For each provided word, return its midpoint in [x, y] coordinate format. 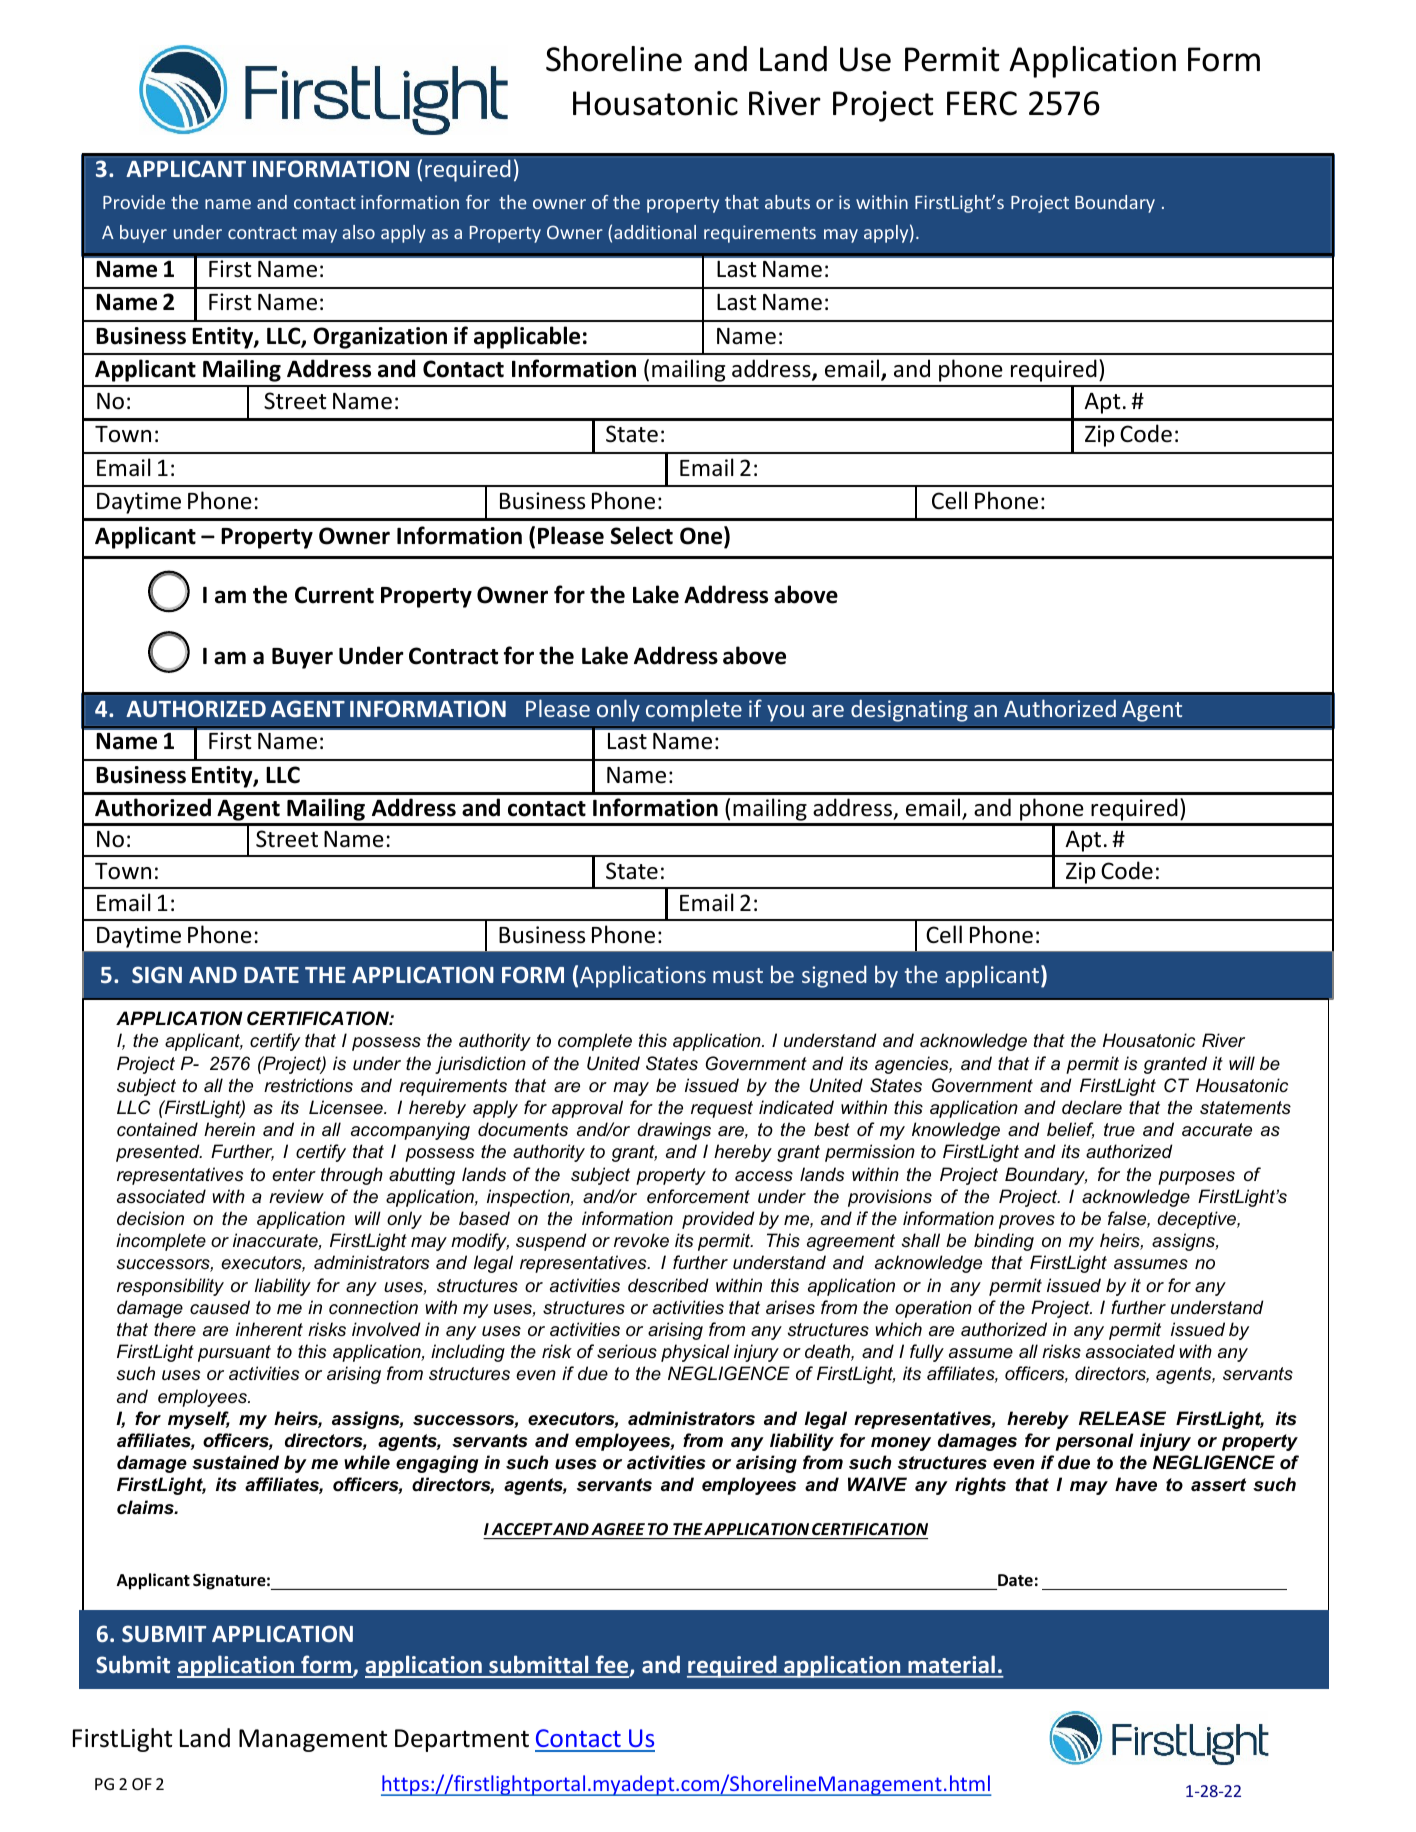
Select [641, 535]
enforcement [698, 1196]
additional [655, 232]
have [1136, 1484]
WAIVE [877, 1484]
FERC [982, 103]
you [785, 713]
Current [334, 595]
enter [294, 1175]
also [358, 232]
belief [1070, 1130]
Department [462, 1740]
